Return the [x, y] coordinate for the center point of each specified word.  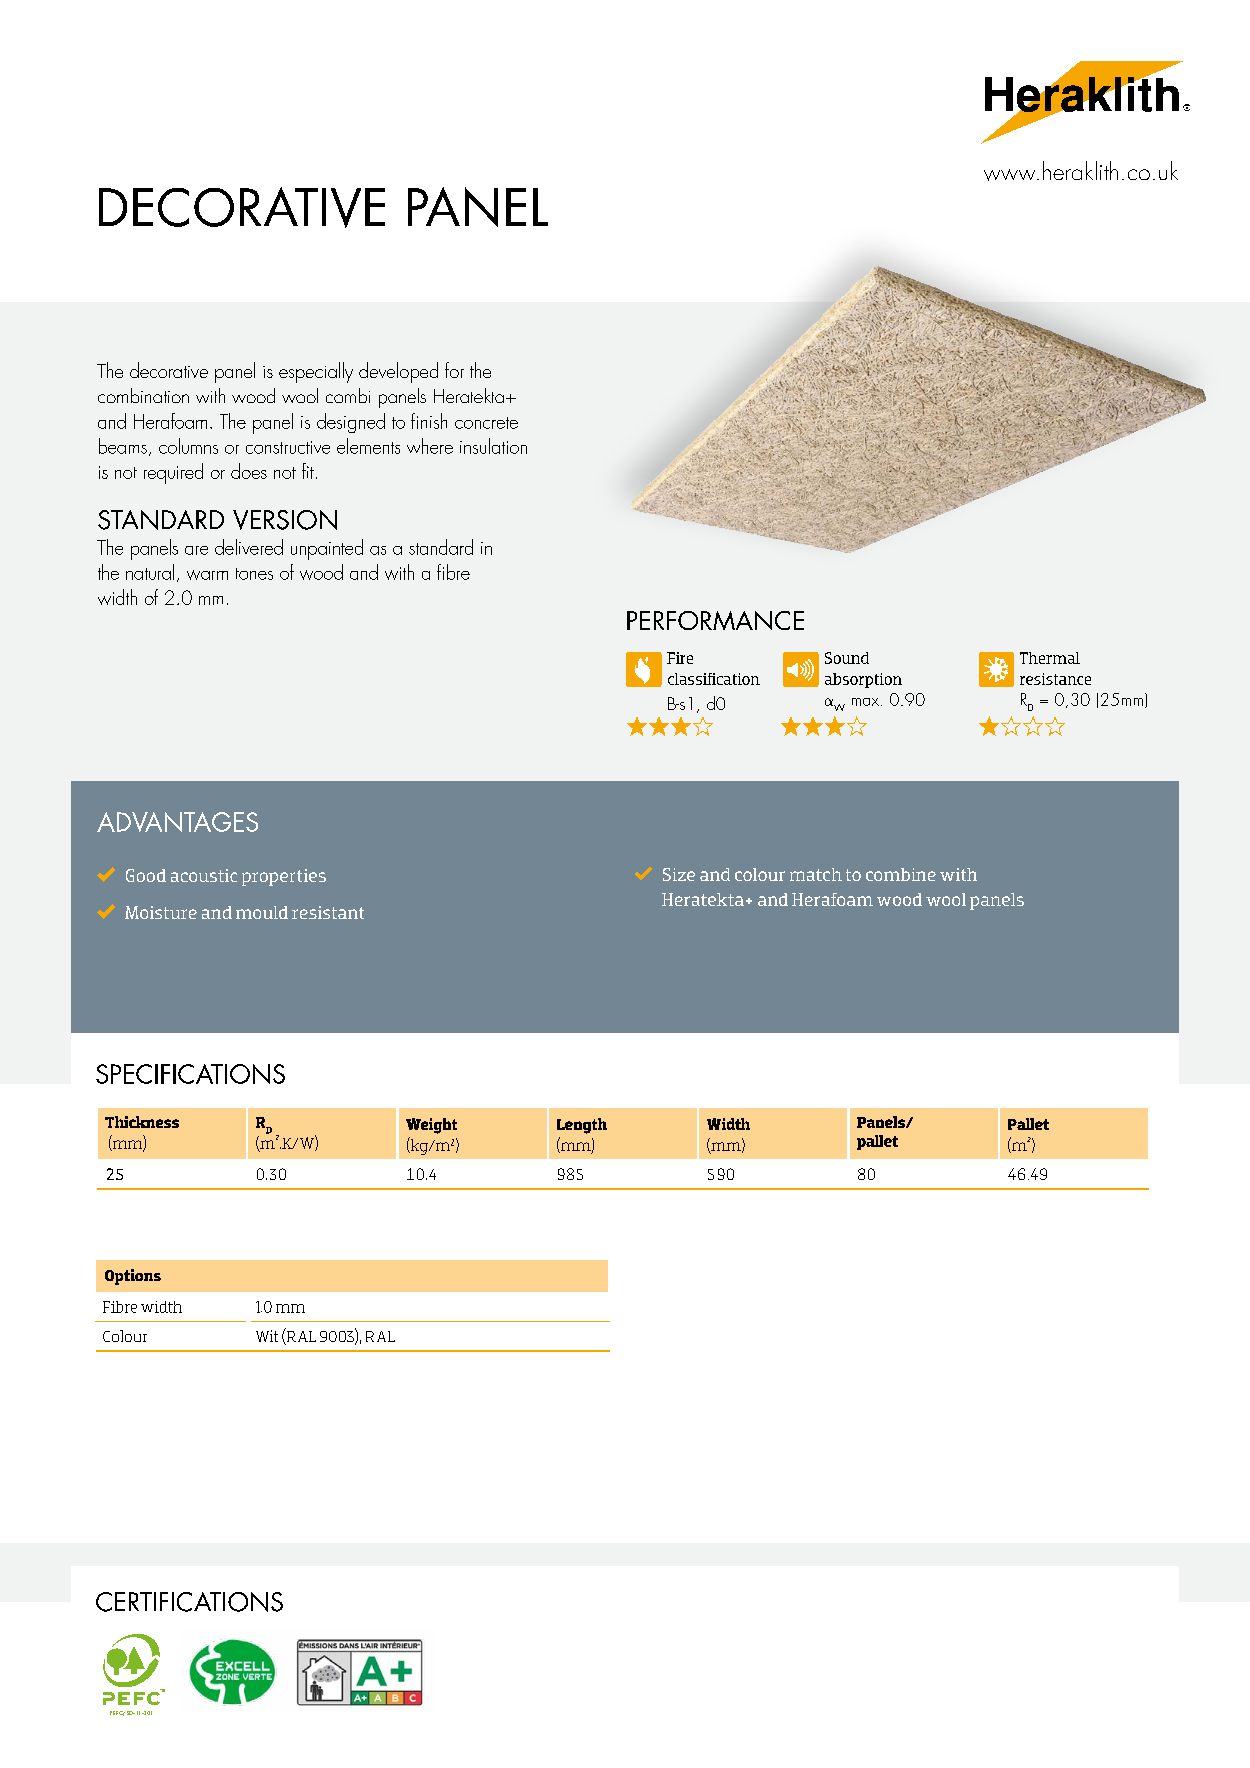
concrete [486, 423]
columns [188, 446]
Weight [431, 1126]
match [816, 874]
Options [133, 1277]
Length [582, 1126]
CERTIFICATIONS [189, 1602]
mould [262, 912]
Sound [847, 658]
